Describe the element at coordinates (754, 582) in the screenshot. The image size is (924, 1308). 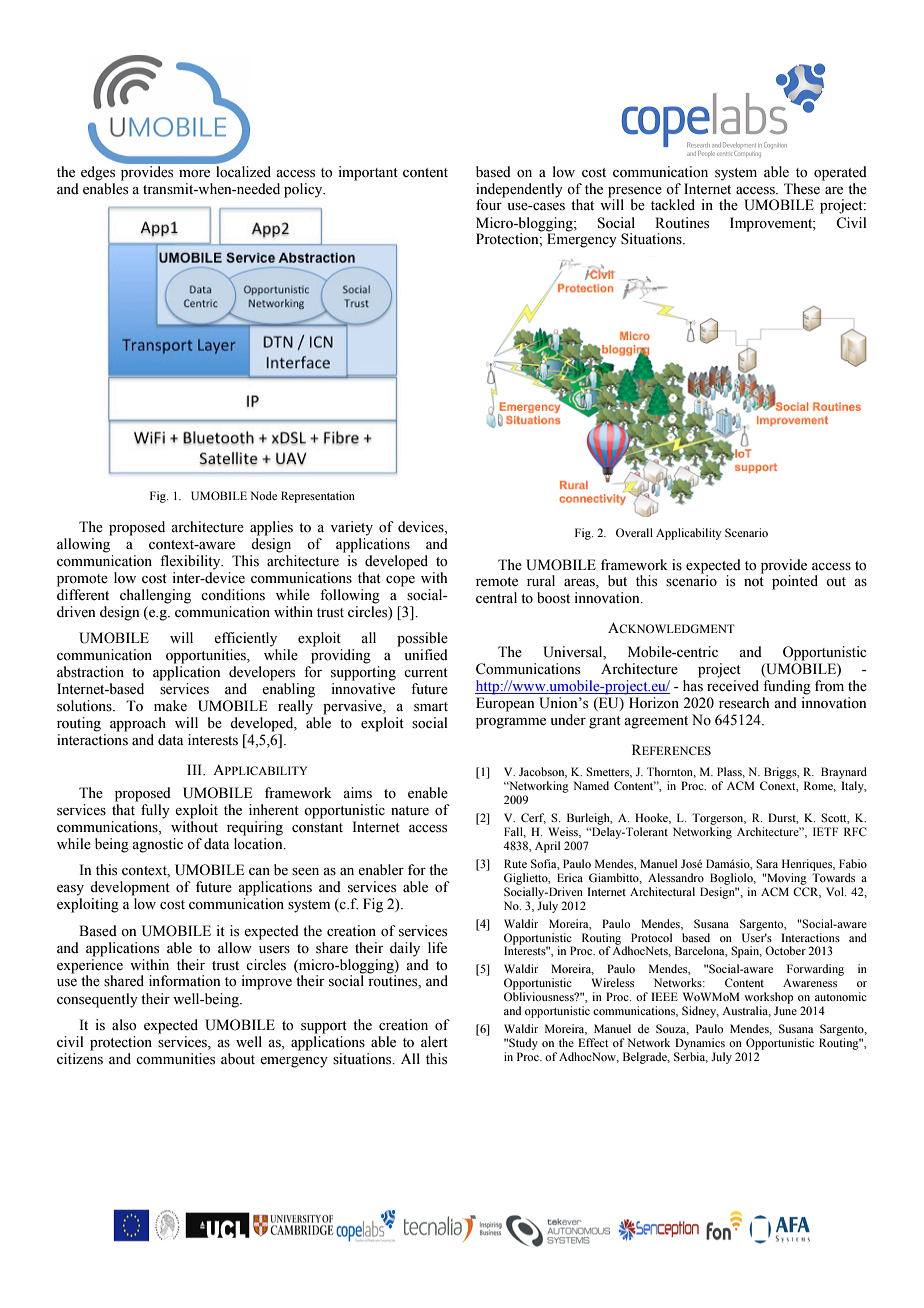
I see `not` at that location.
